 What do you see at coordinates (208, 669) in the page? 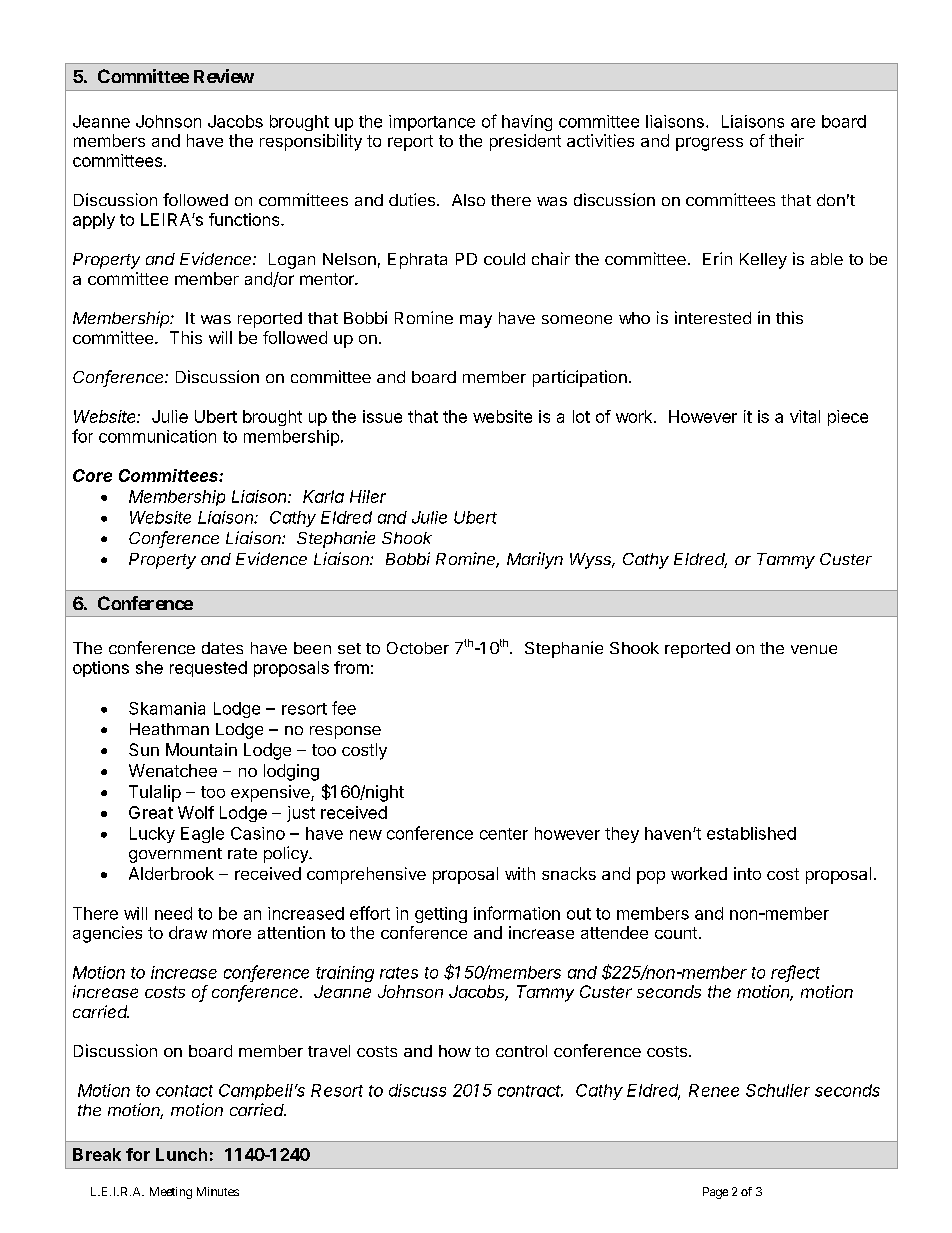
I see `requested` at bounding box center [208, 669].
